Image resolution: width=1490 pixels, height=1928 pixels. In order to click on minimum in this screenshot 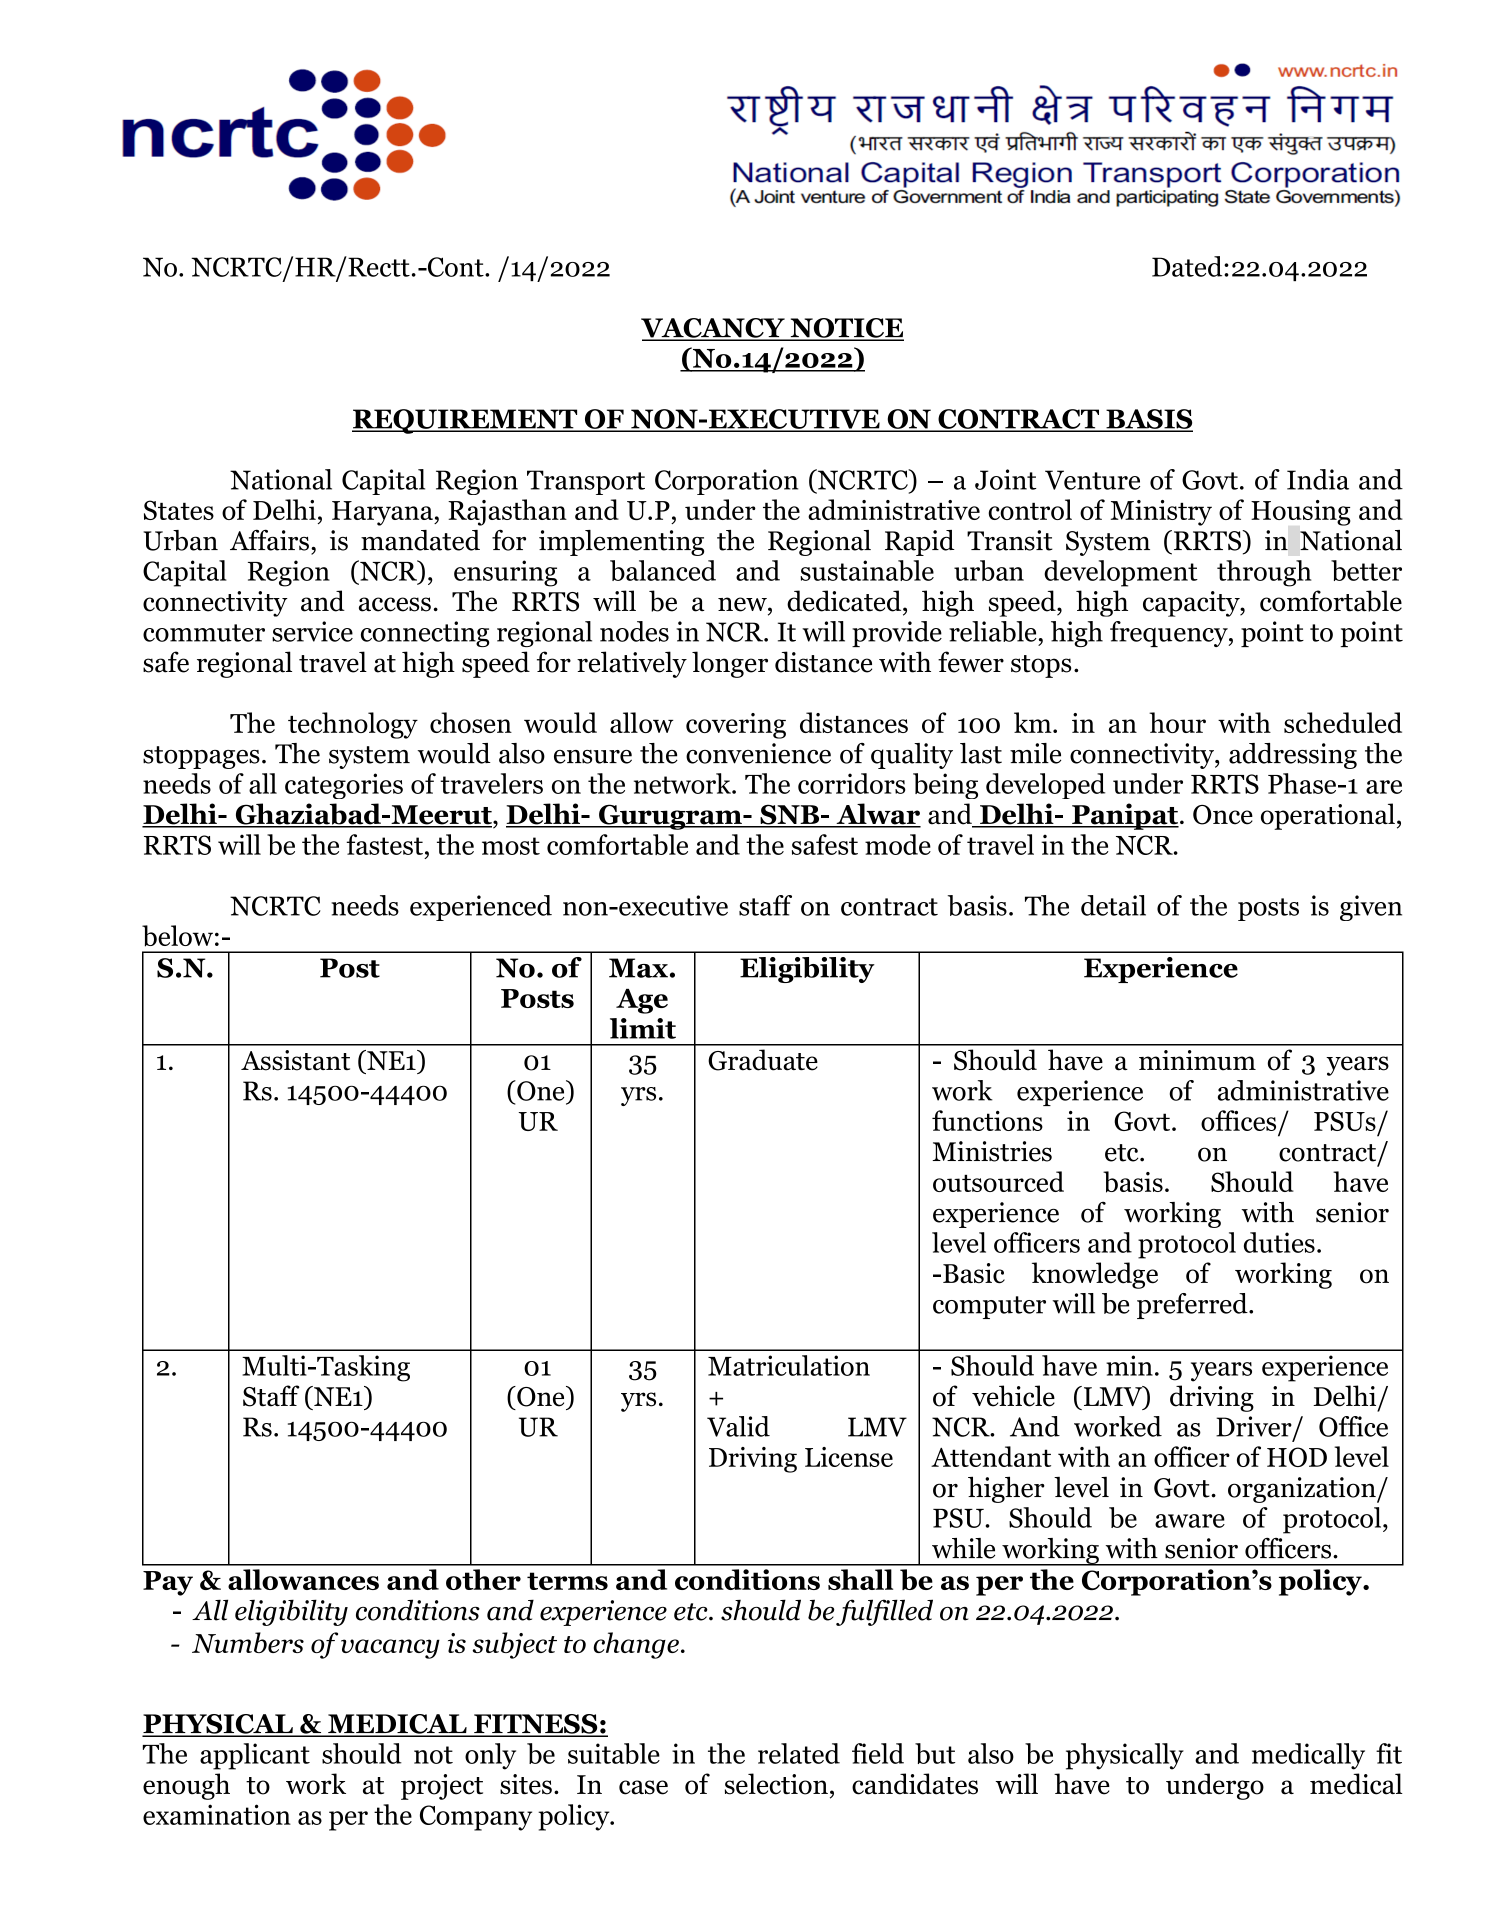, I will do `click(1197, 1060)`.
